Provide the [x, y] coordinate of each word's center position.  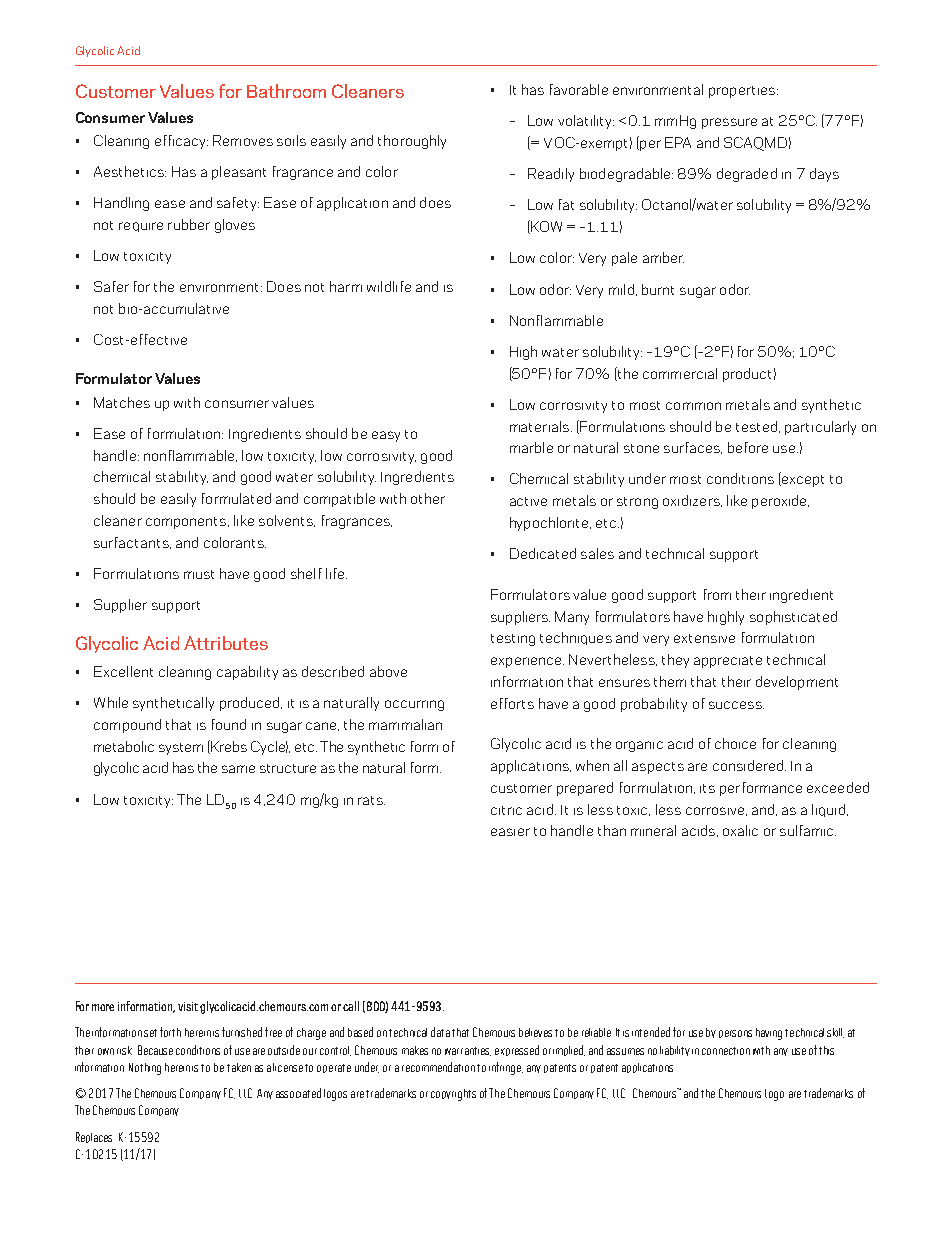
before [748, 447]
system [181, 749]
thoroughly [412, 142]
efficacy [181, 142]
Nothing [145, 1069]
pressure [729, 123]
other [428, 498]
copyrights [453, 1095]
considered [749, 765]
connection [726, 1051]
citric [506, 810]
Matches [122, 402]
